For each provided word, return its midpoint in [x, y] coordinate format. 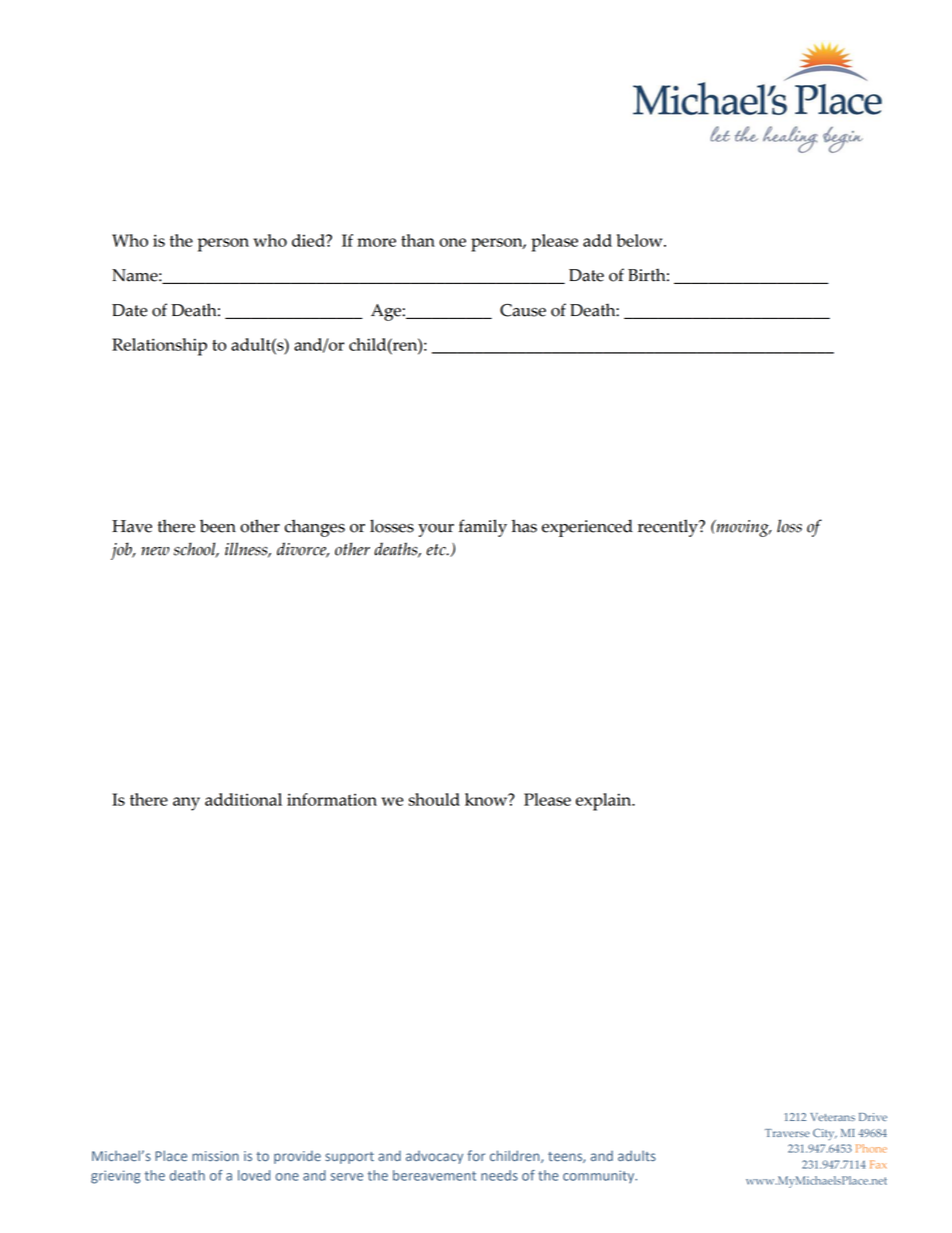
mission [215, 1156]
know [487, 799]
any [186, 804]
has [524, 526]
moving [742, 528]
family [483, 528]
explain [605, 802]
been [218, 526]
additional [243, 799]
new [155, 551]
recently [669, 528]
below [640, 240]
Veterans [832, 1117]
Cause [523, 310]
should [434, 799]
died [309, 240]
